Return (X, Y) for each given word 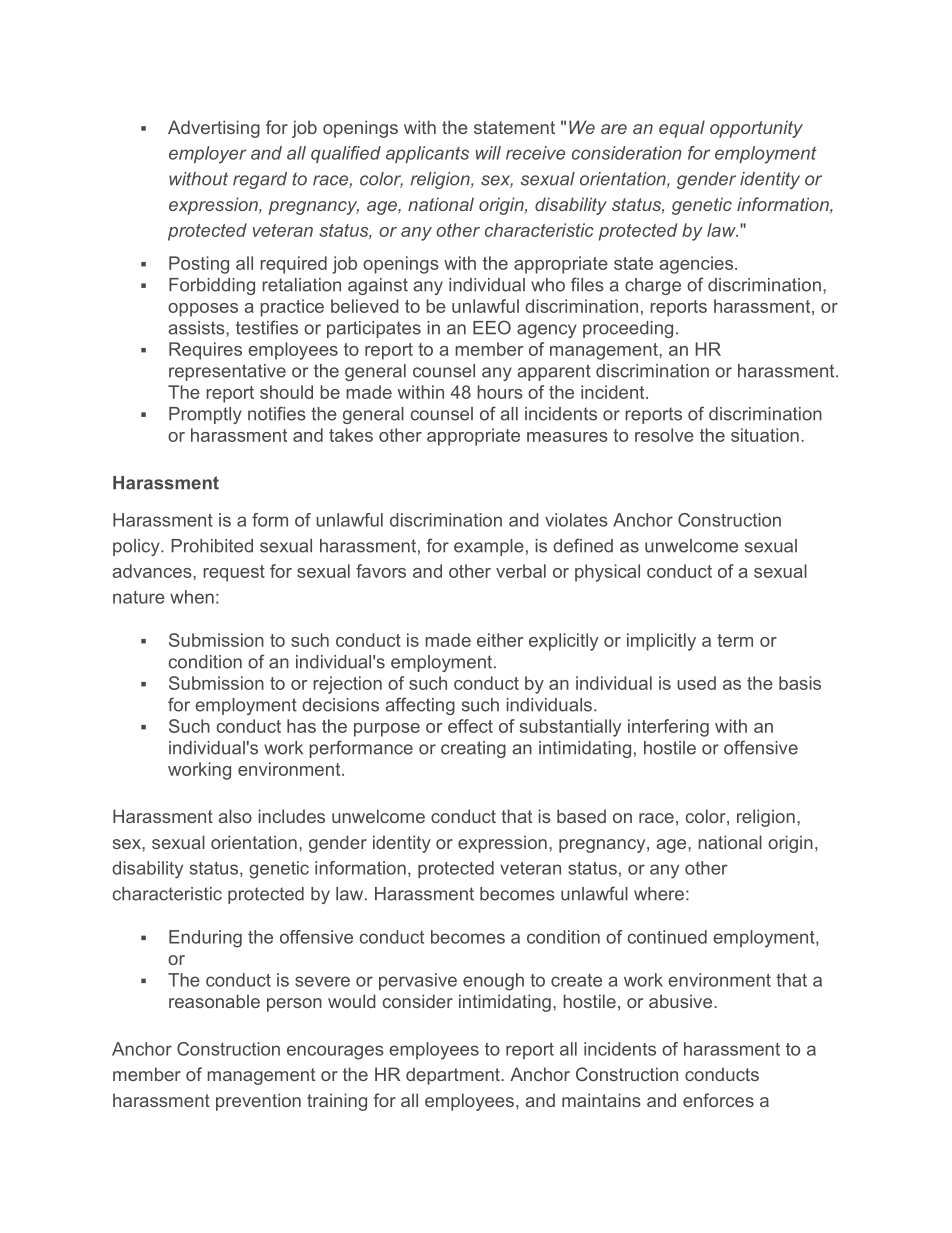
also (235, 816)
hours (500, 392)
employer (208, 155)
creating (473, 749)
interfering (668, 728)
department (454, 1076)
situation (765, 435)
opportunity (756, 129)
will (488, 153)
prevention (258, 1102)
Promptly (205, 415)
